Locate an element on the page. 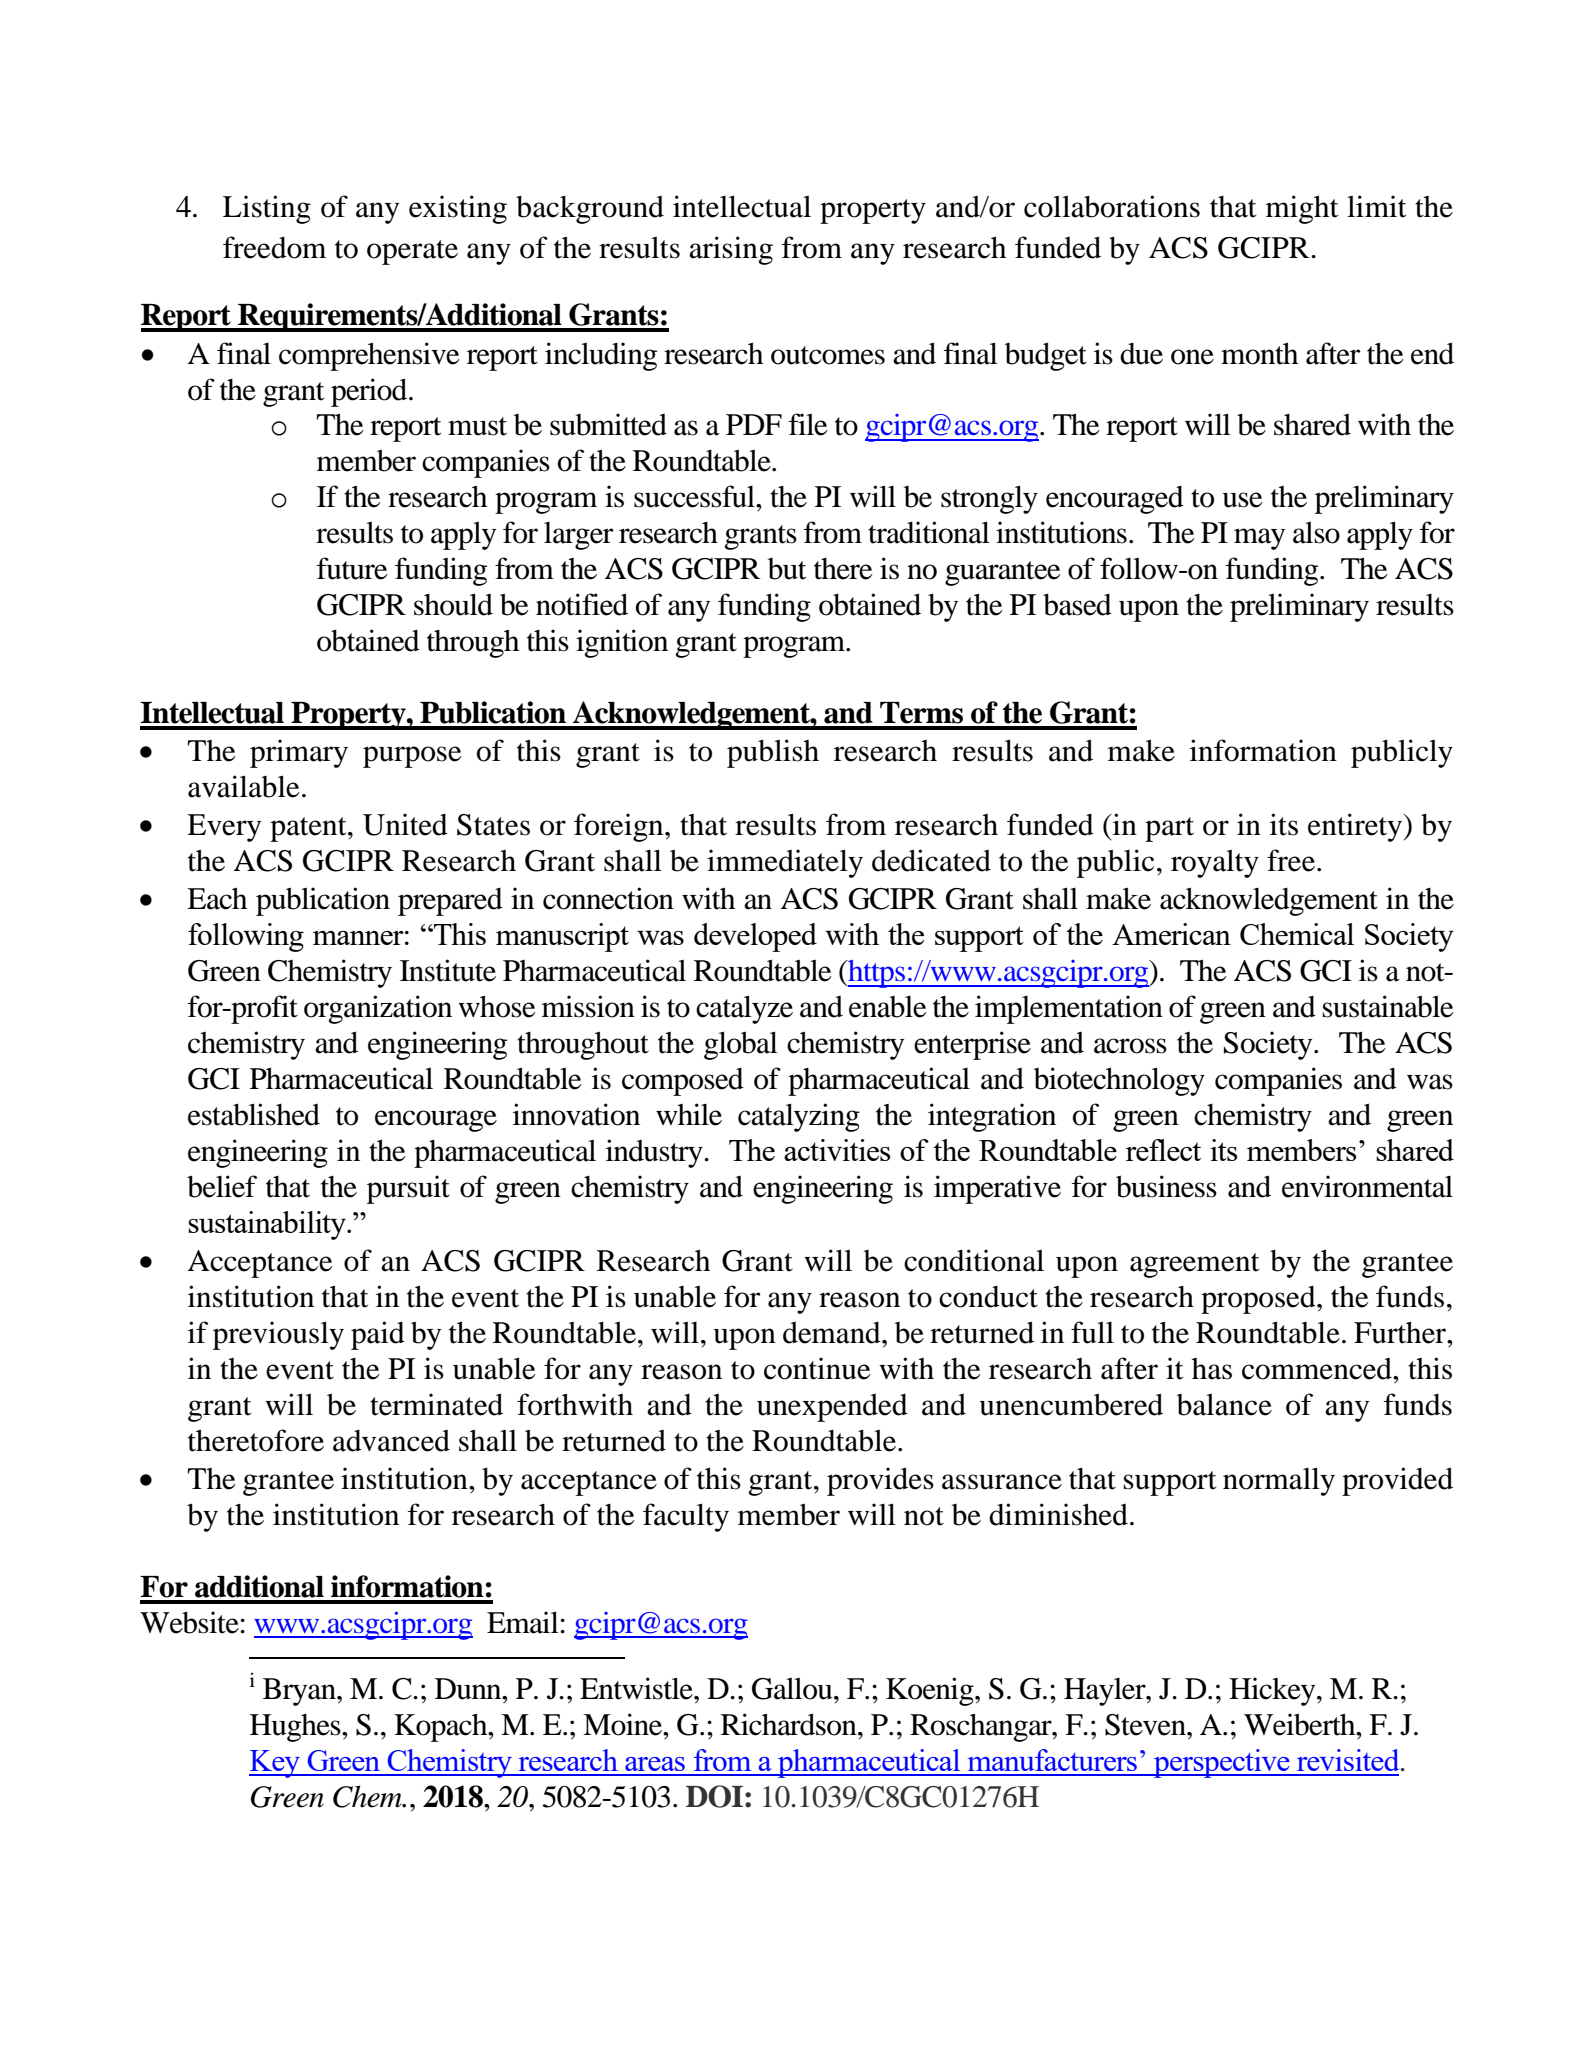 This image has width=1594, height=2063. sustainability is located at coordinates (268, 1225).
